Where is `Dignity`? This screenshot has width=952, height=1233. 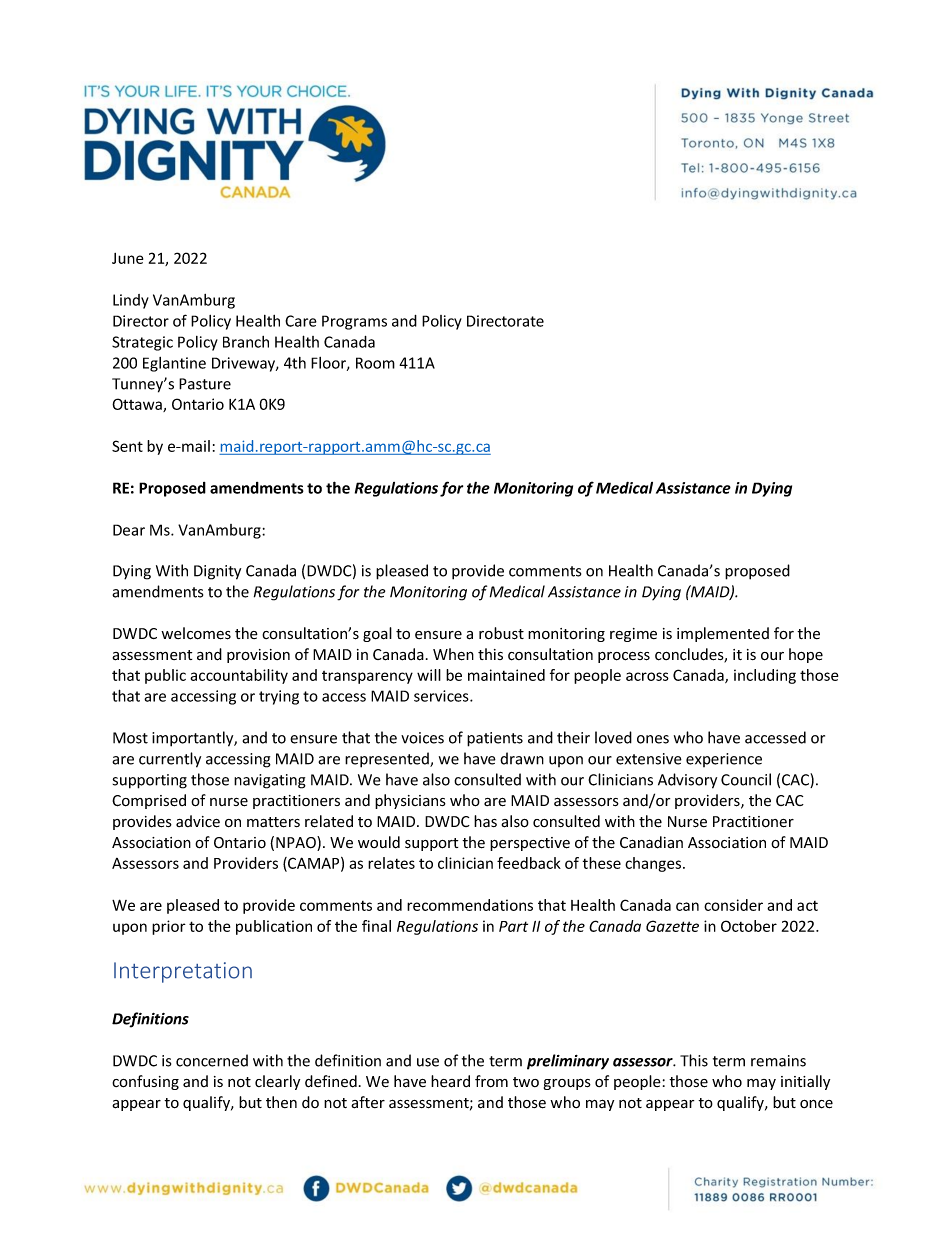 Dignity is located at coordinates (217, 572).
